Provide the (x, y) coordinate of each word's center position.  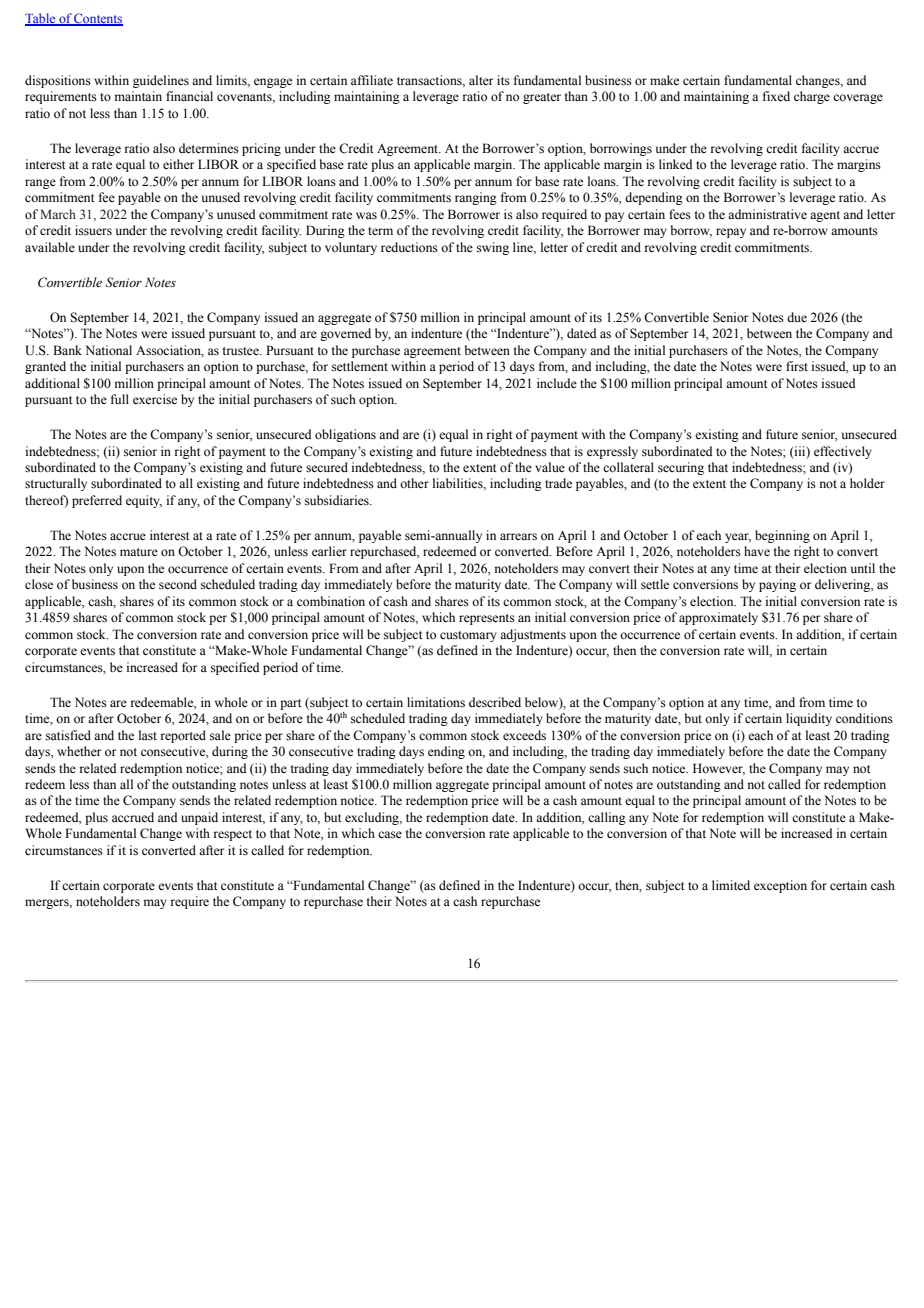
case (390, 834)
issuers (93, 230)
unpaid (199, 818)
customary (468, 636)
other (414, 483)
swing (493, 248)
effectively (843, 452)
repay (731, 233)
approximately (718, 618)
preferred (97, 501)
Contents (98, 19)
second (178, 584)
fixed (776, 96)
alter (481, 80)
